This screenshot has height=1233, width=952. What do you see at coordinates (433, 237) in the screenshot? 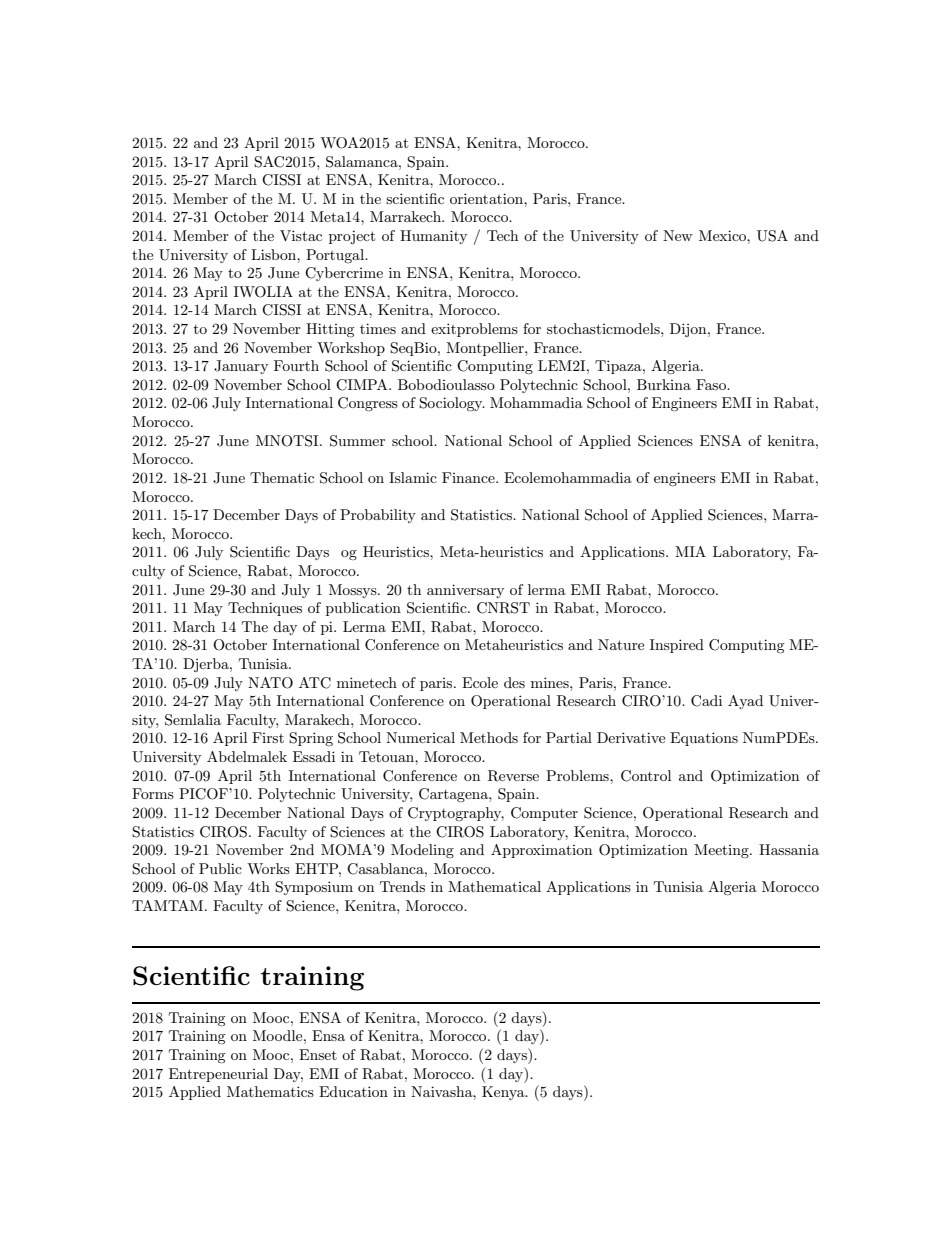
I see `Humanity` at bounding box center [433, 237].
